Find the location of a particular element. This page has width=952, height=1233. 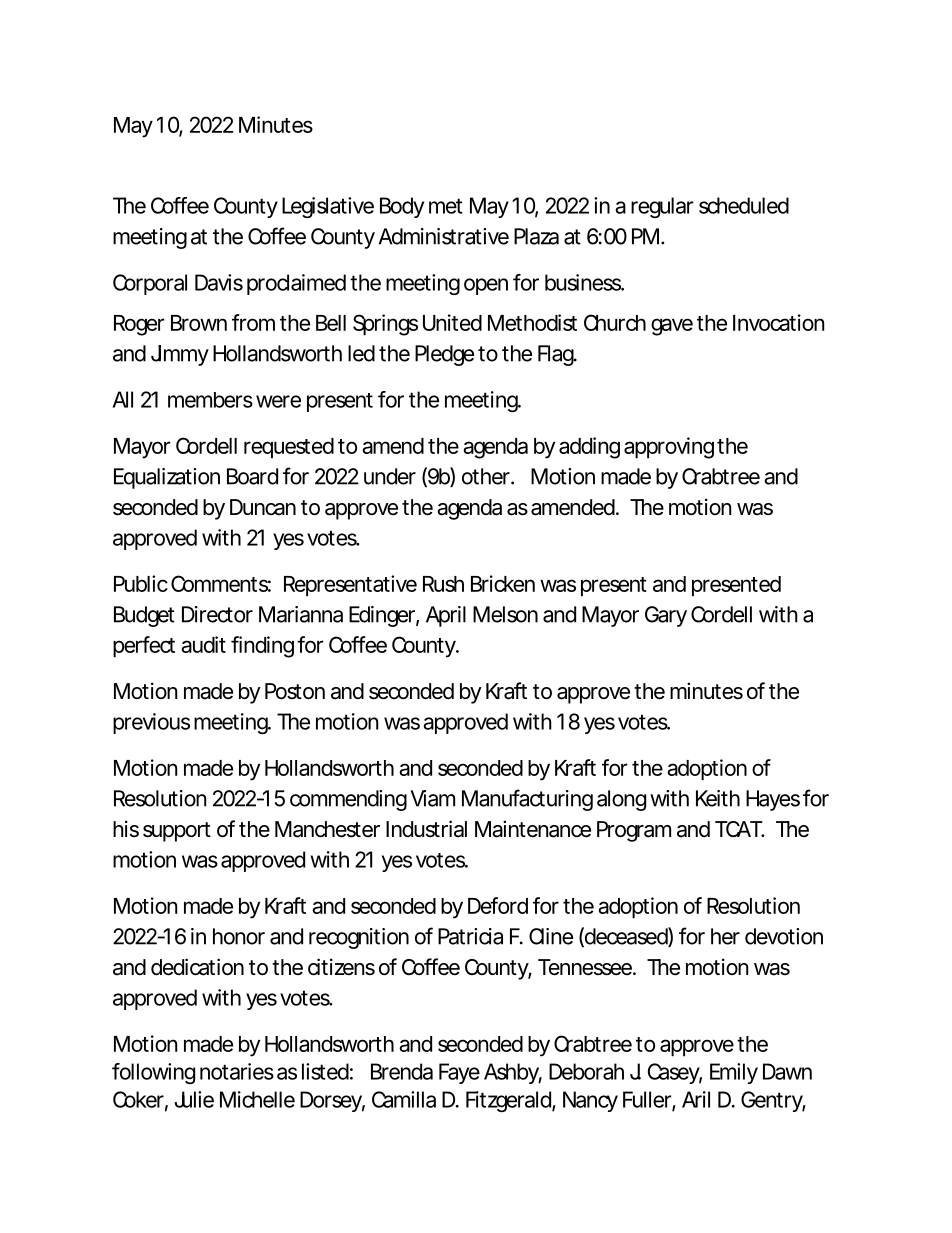

approving is located at coordinates (669, 448).
